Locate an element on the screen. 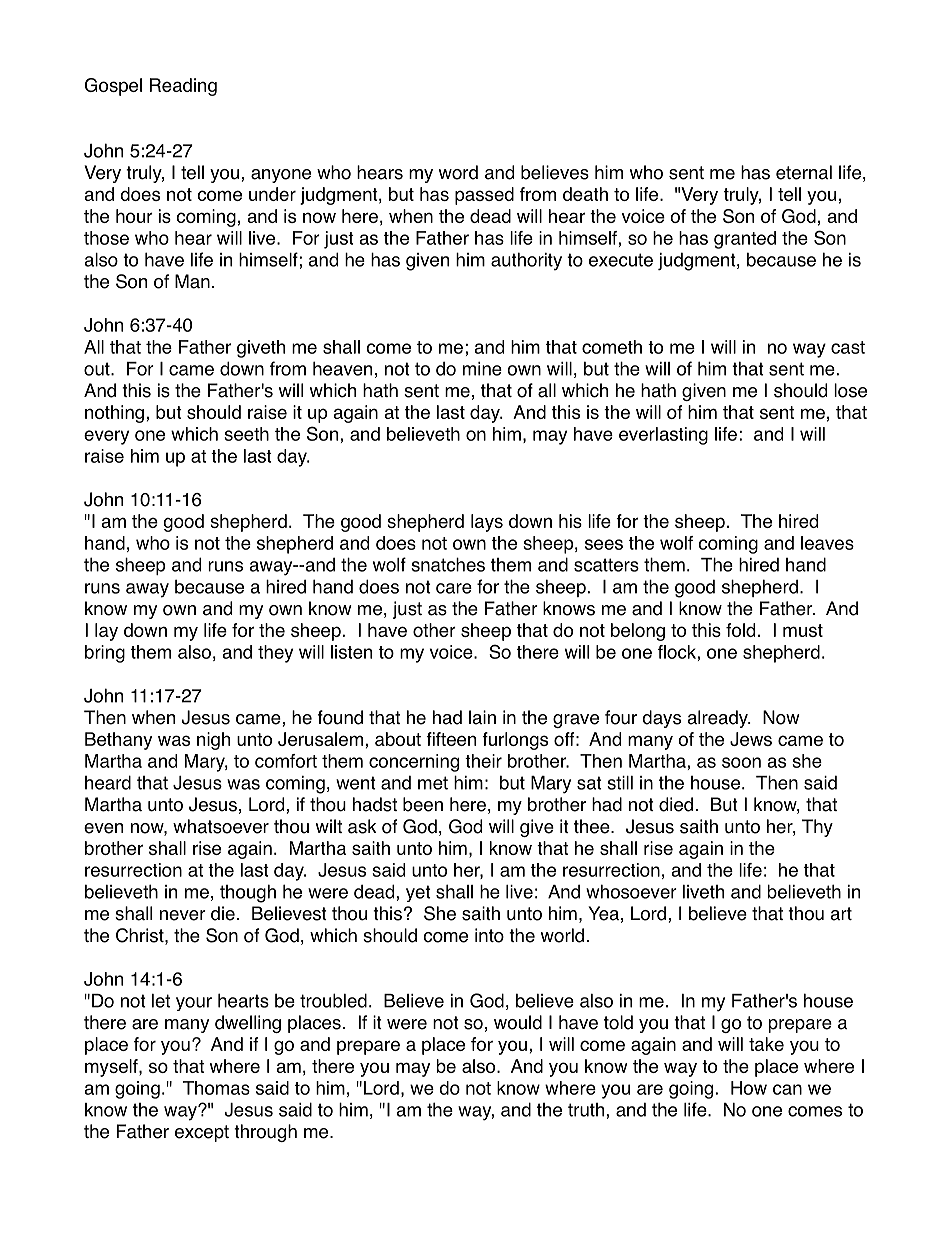  Reading is located at coordinates (183, 87).
